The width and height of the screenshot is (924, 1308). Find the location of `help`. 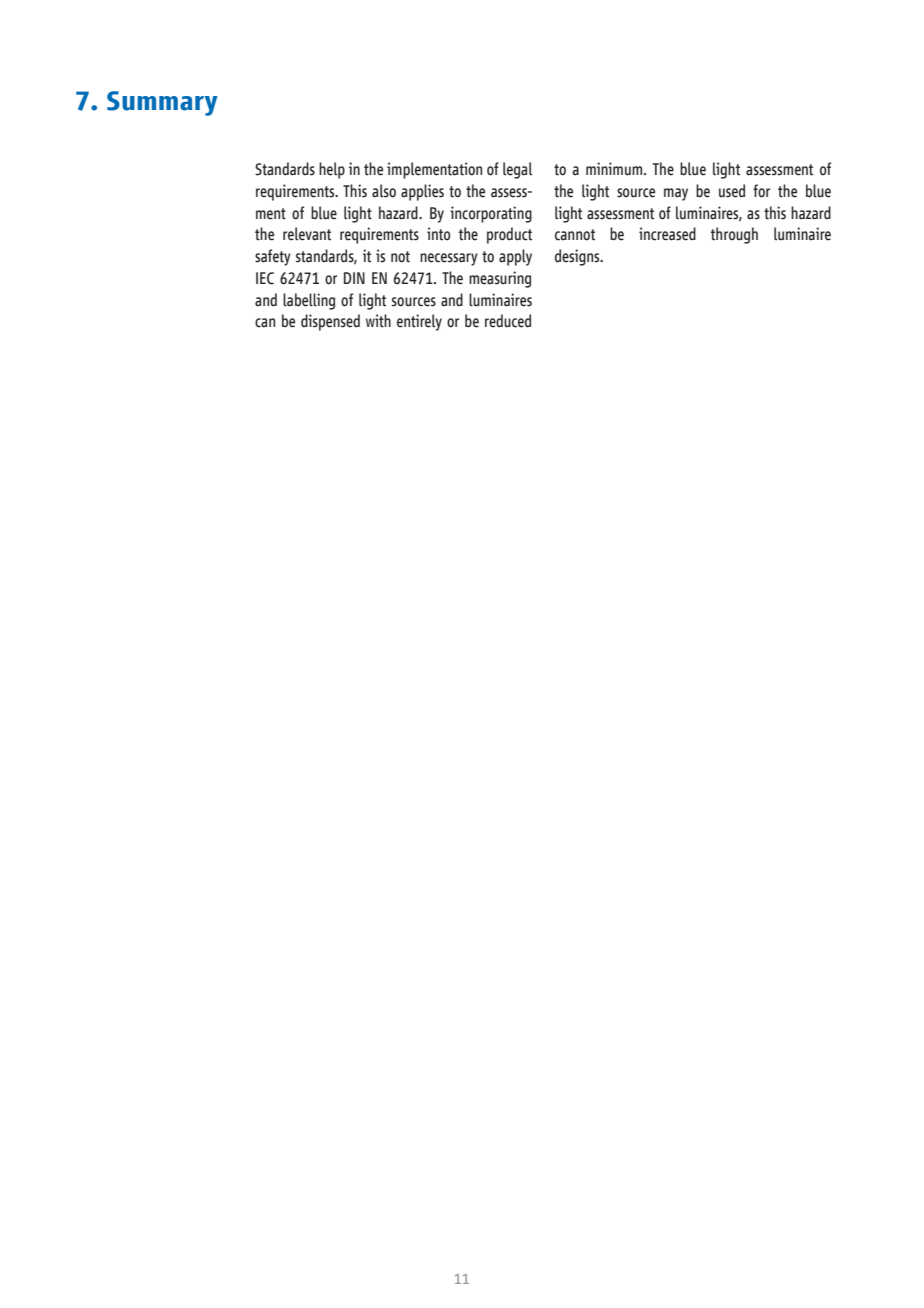

help is located at coordinates (332, 170).
